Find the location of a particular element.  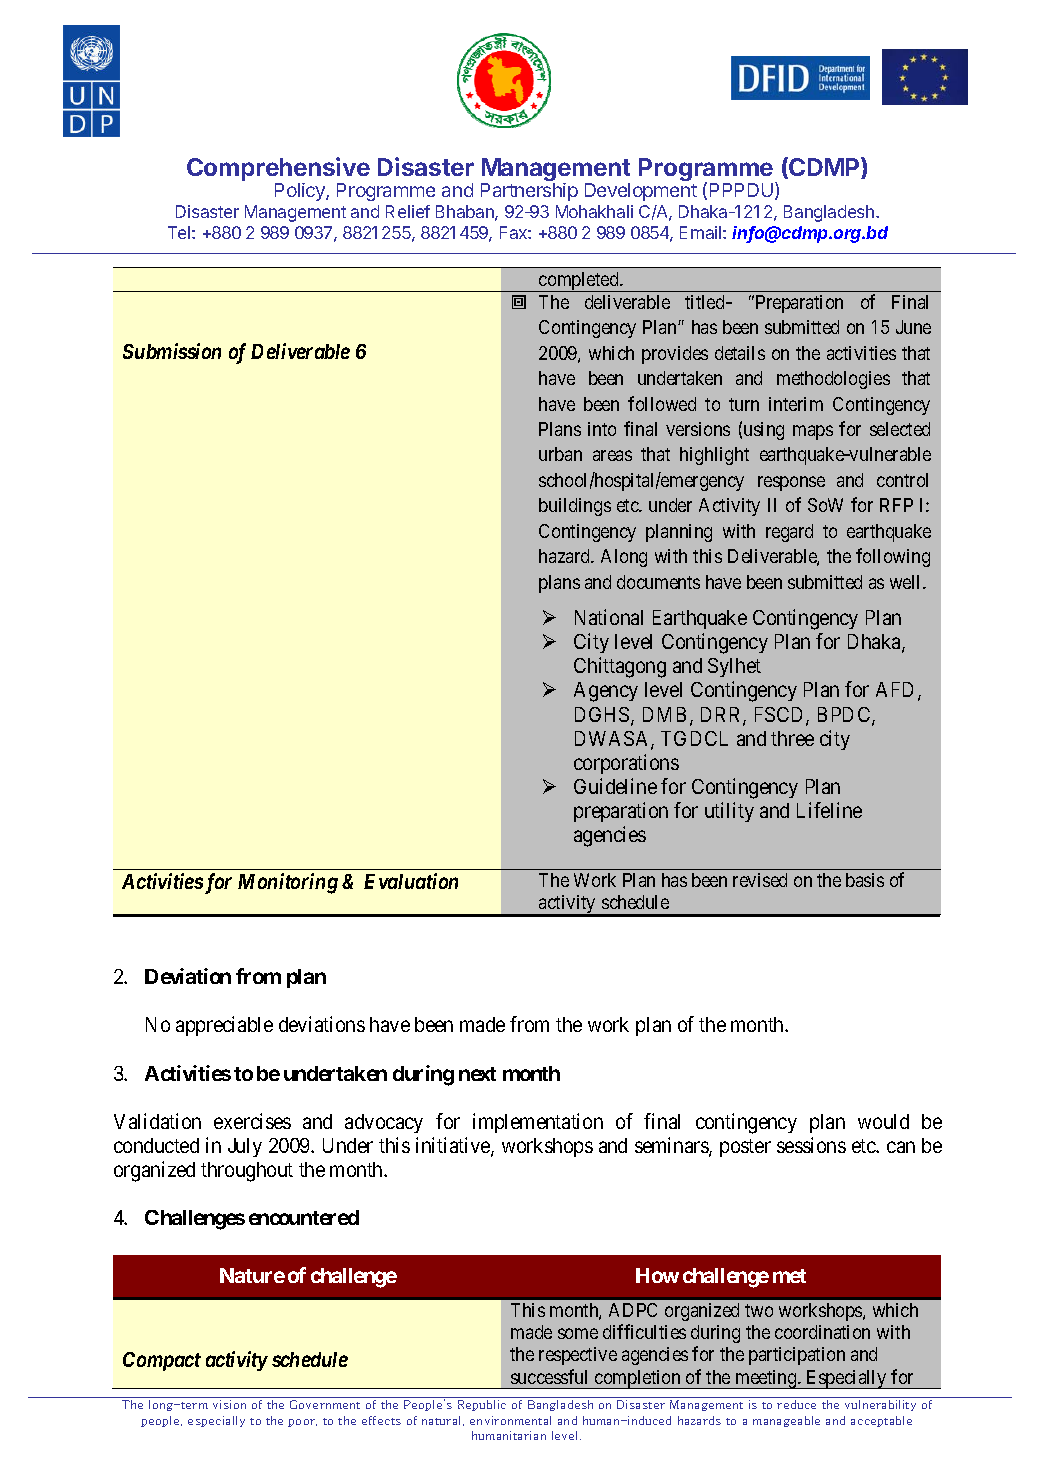

Monitoring is located at coordinates (288, 883).
